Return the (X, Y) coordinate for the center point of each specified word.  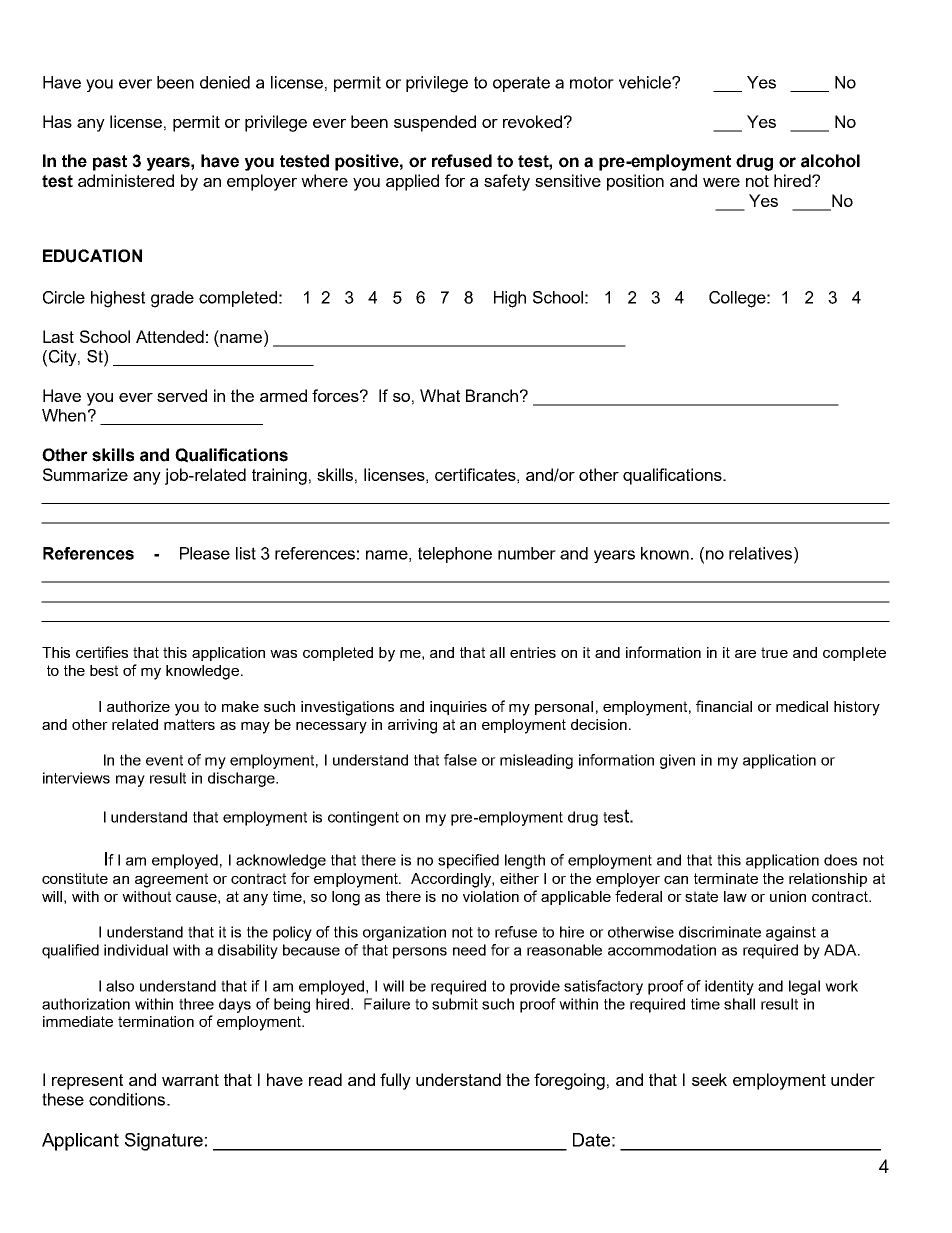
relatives (762, 553)
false (460, 760)
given (677, 761)
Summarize (85, 474)
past (110, 163)
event (164, 760)
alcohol (830, 161)
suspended (435, 123)
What (440, 395)
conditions (128, 1099)
